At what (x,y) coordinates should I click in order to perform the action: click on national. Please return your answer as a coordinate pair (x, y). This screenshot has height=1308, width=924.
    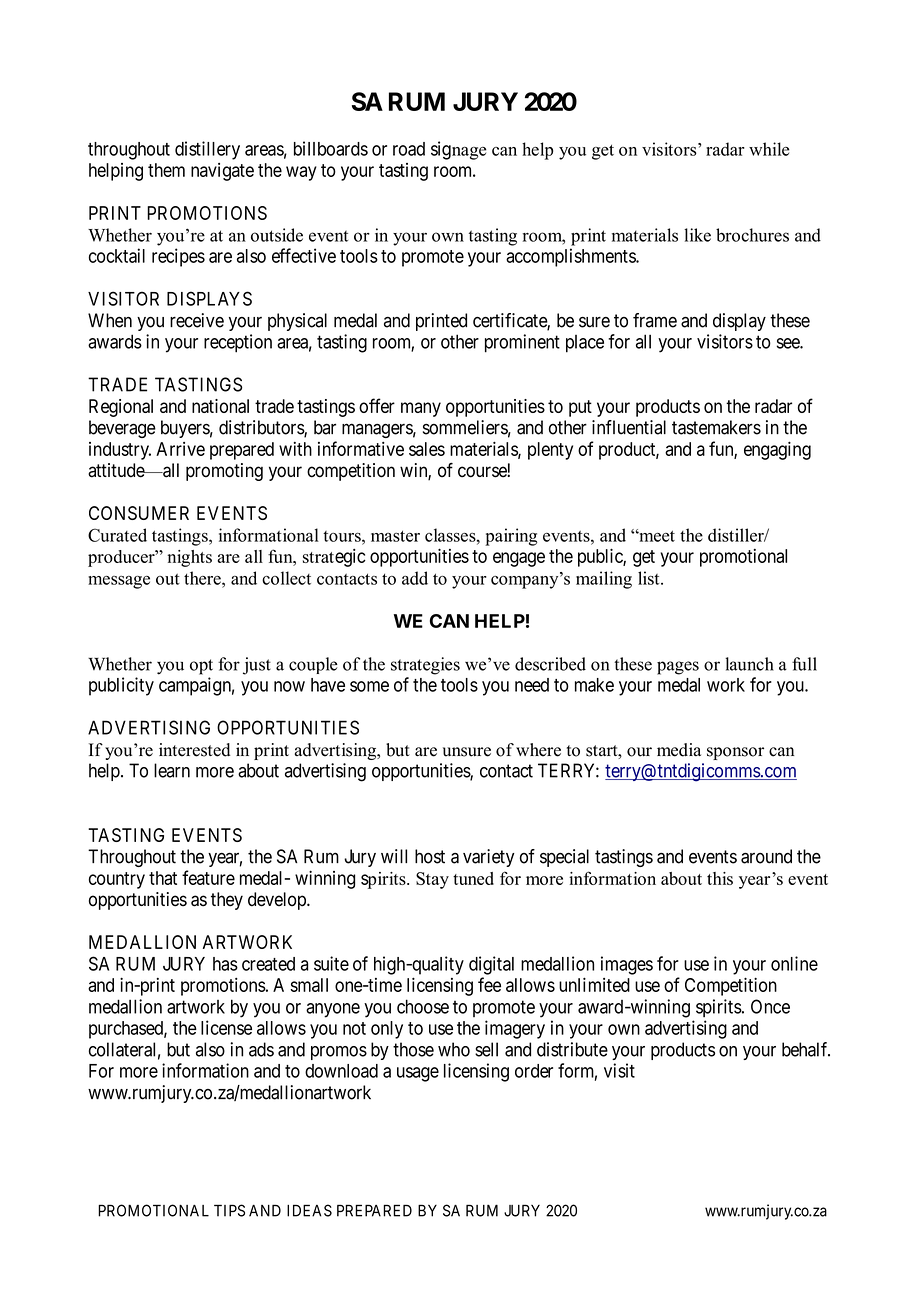
    Looking at the image, I should click on (220, 406).
